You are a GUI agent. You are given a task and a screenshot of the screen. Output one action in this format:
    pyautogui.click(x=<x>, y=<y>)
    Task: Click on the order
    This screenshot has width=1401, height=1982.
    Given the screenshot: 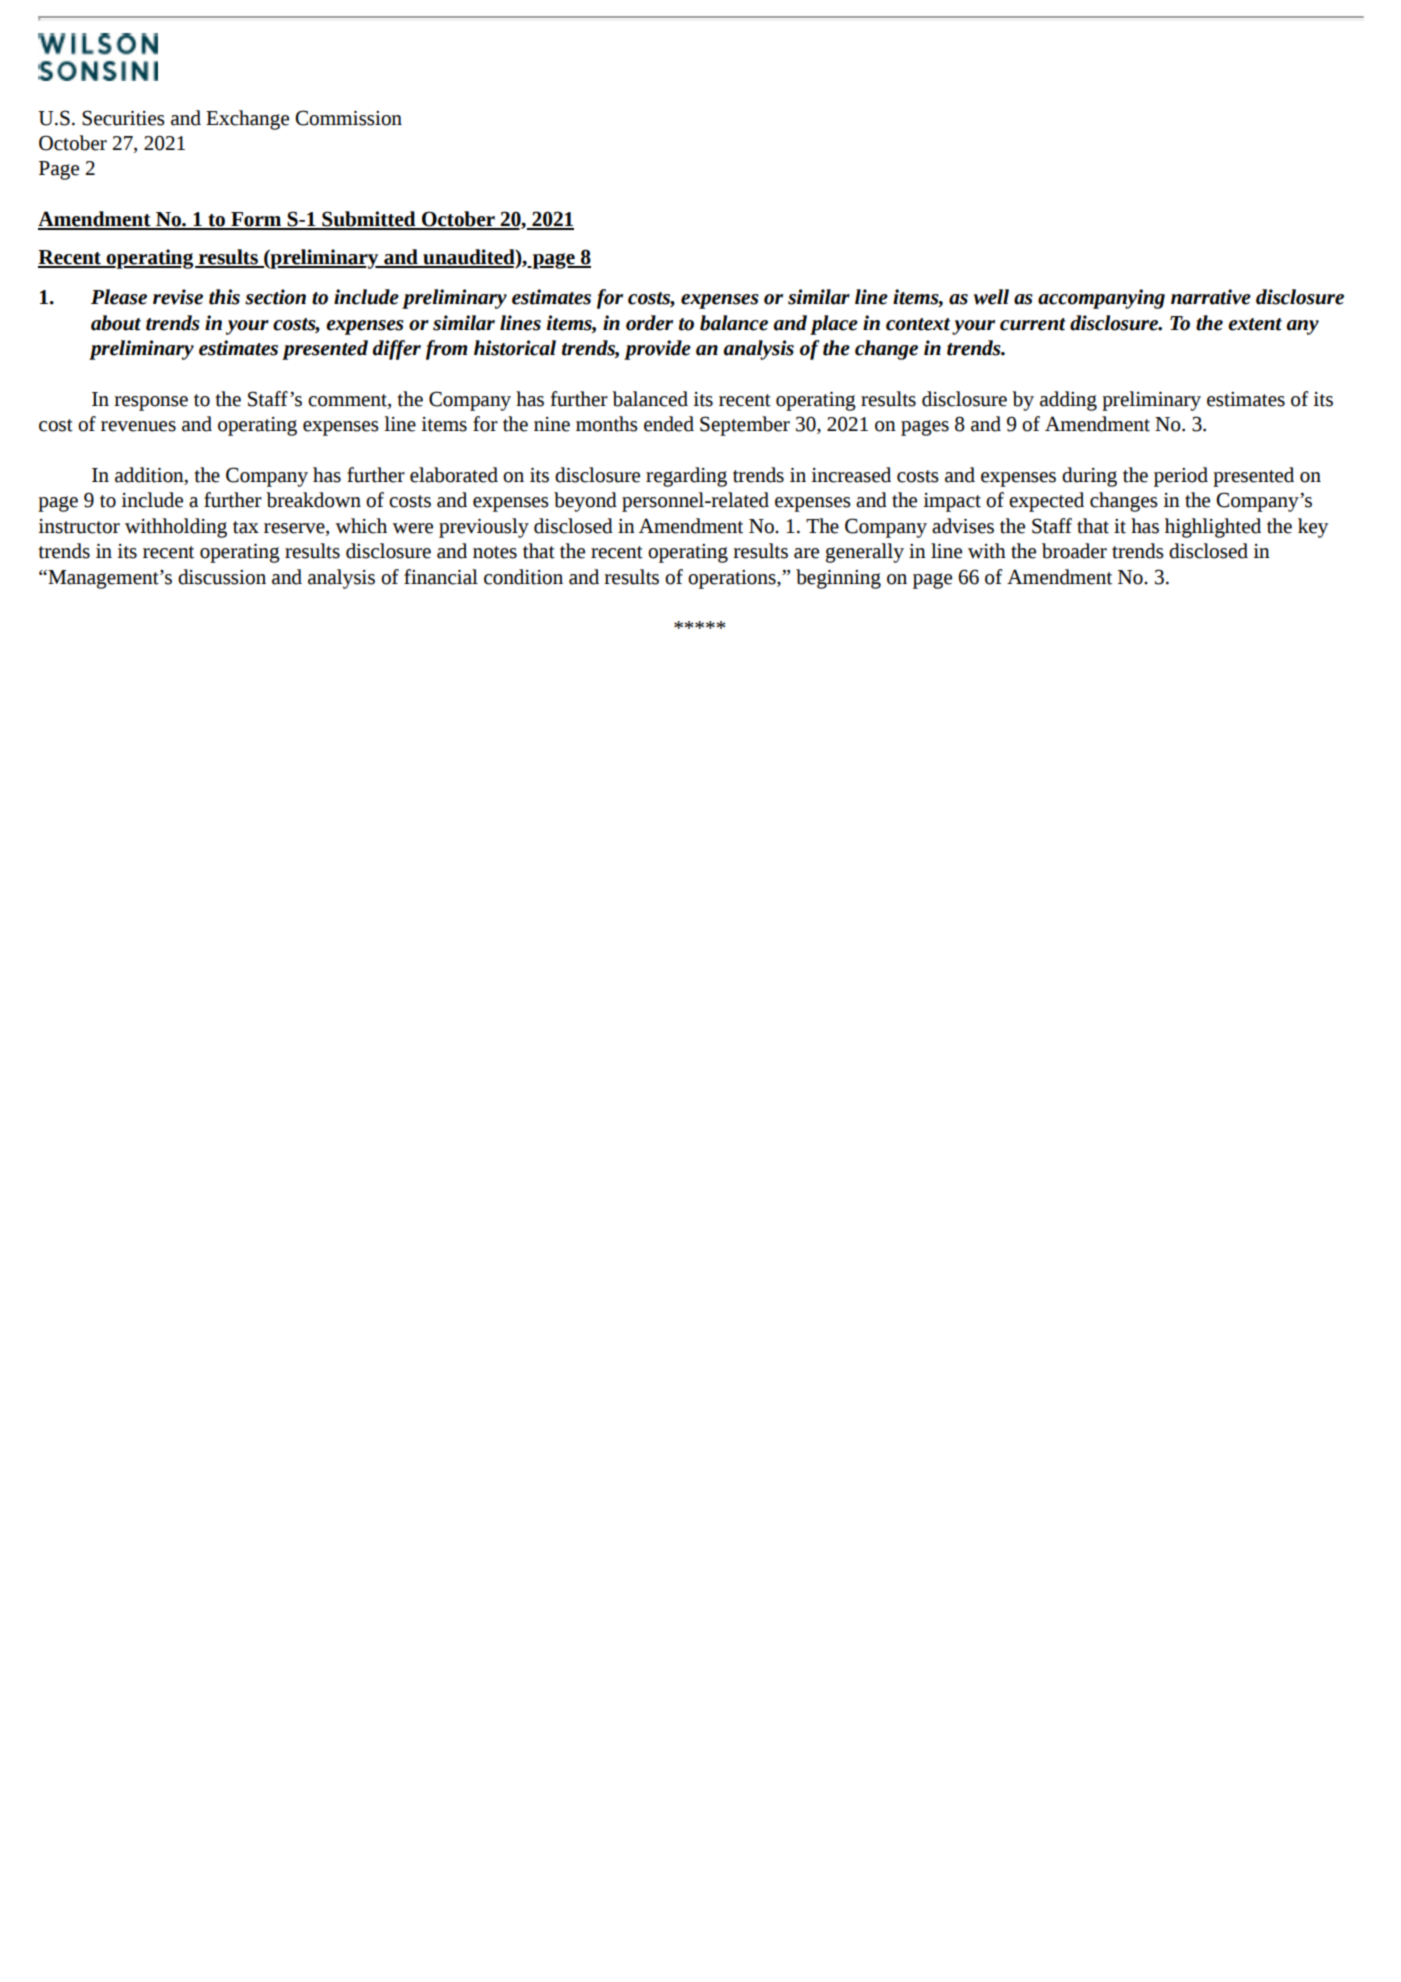 What is the action you would take?
    pyautogui.click(x=649, y=323)
